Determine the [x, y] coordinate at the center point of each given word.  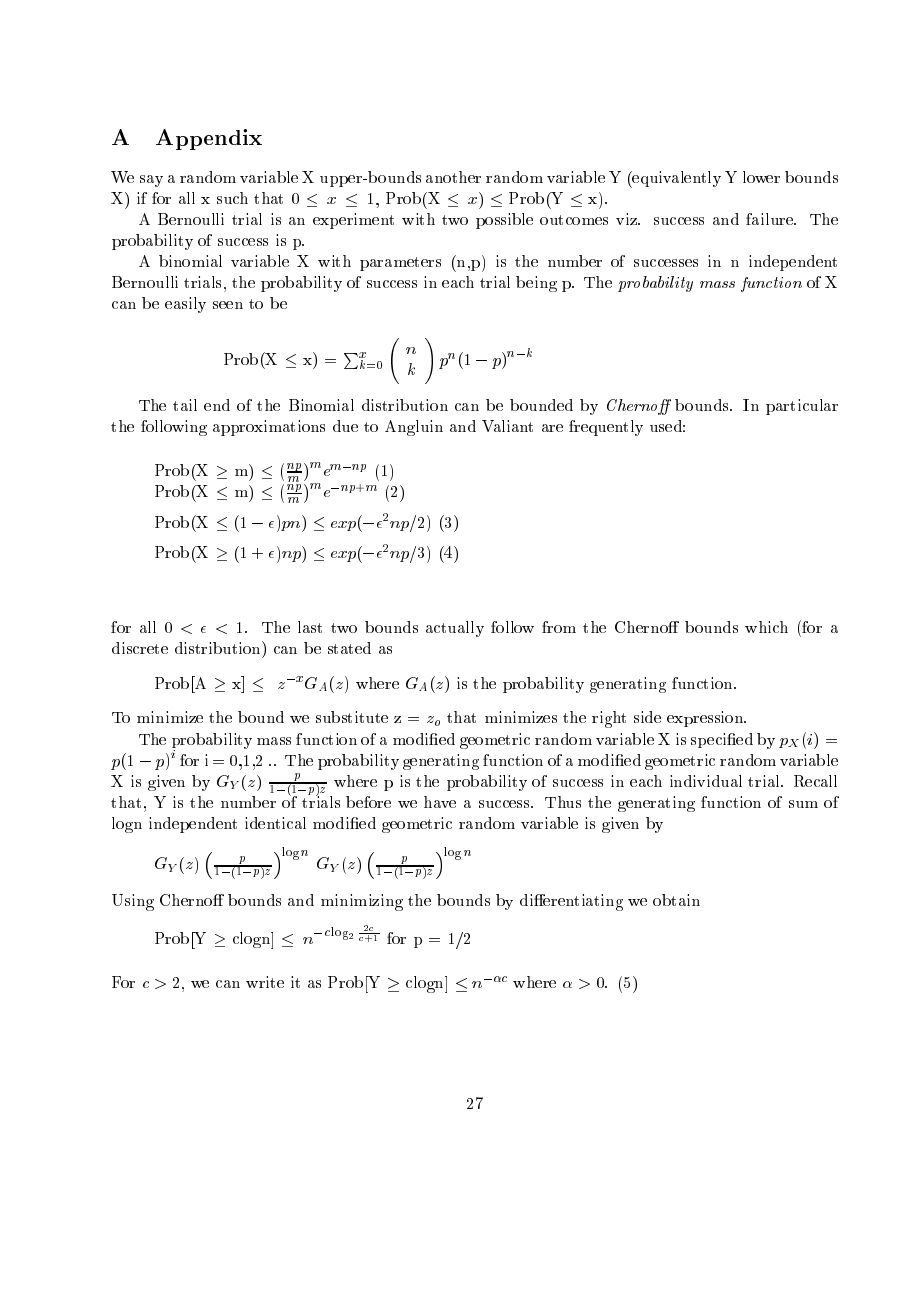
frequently [606, 428]
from [559, 627]
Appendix [209, 139]
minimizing [362, 902]
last [310, 627]
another [453, 177]
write [265, 982]
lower [761, 177]
